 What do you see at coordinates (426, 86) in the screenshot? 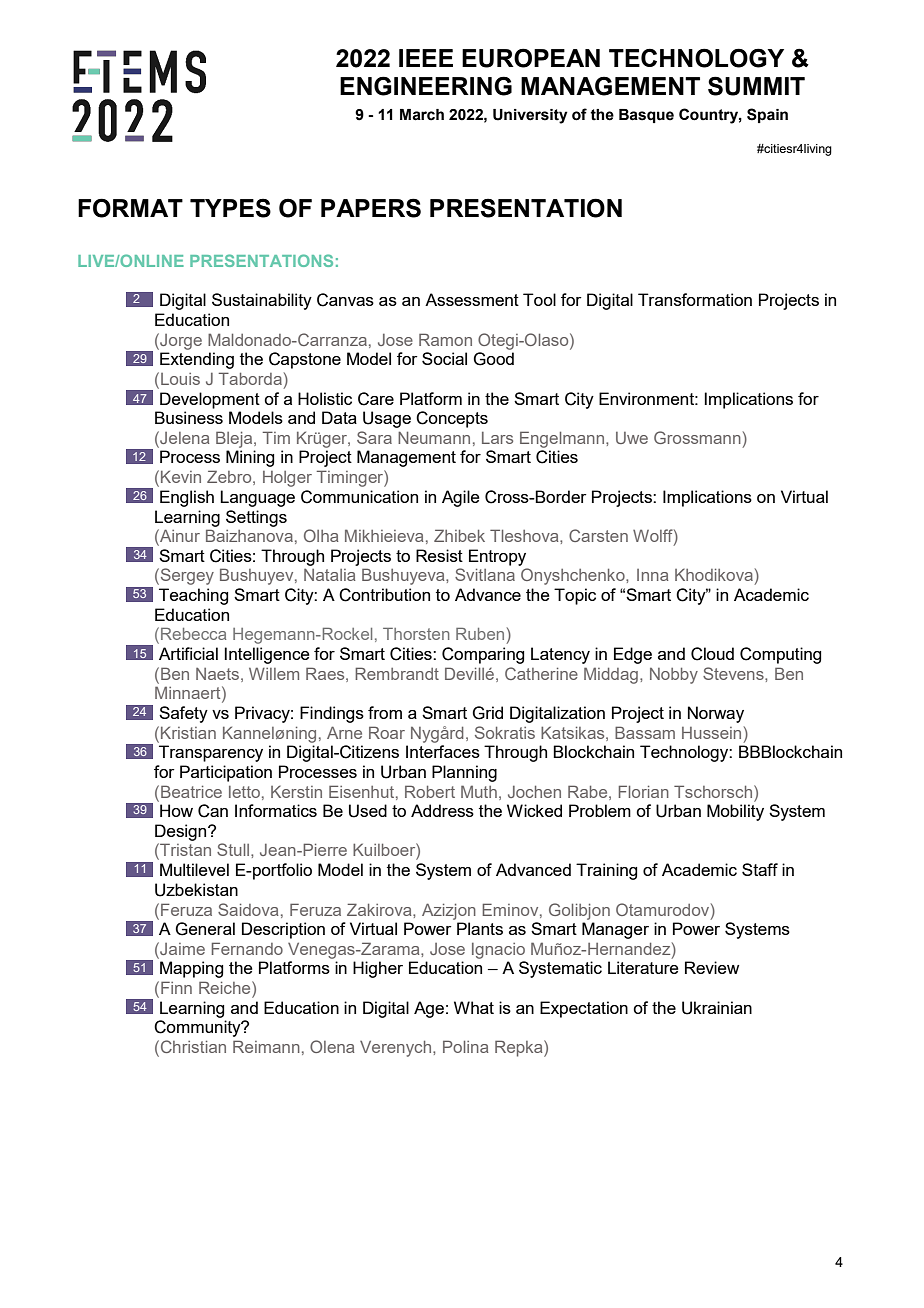
I see `ENGINEERING` at bounding box center [426, 86].
